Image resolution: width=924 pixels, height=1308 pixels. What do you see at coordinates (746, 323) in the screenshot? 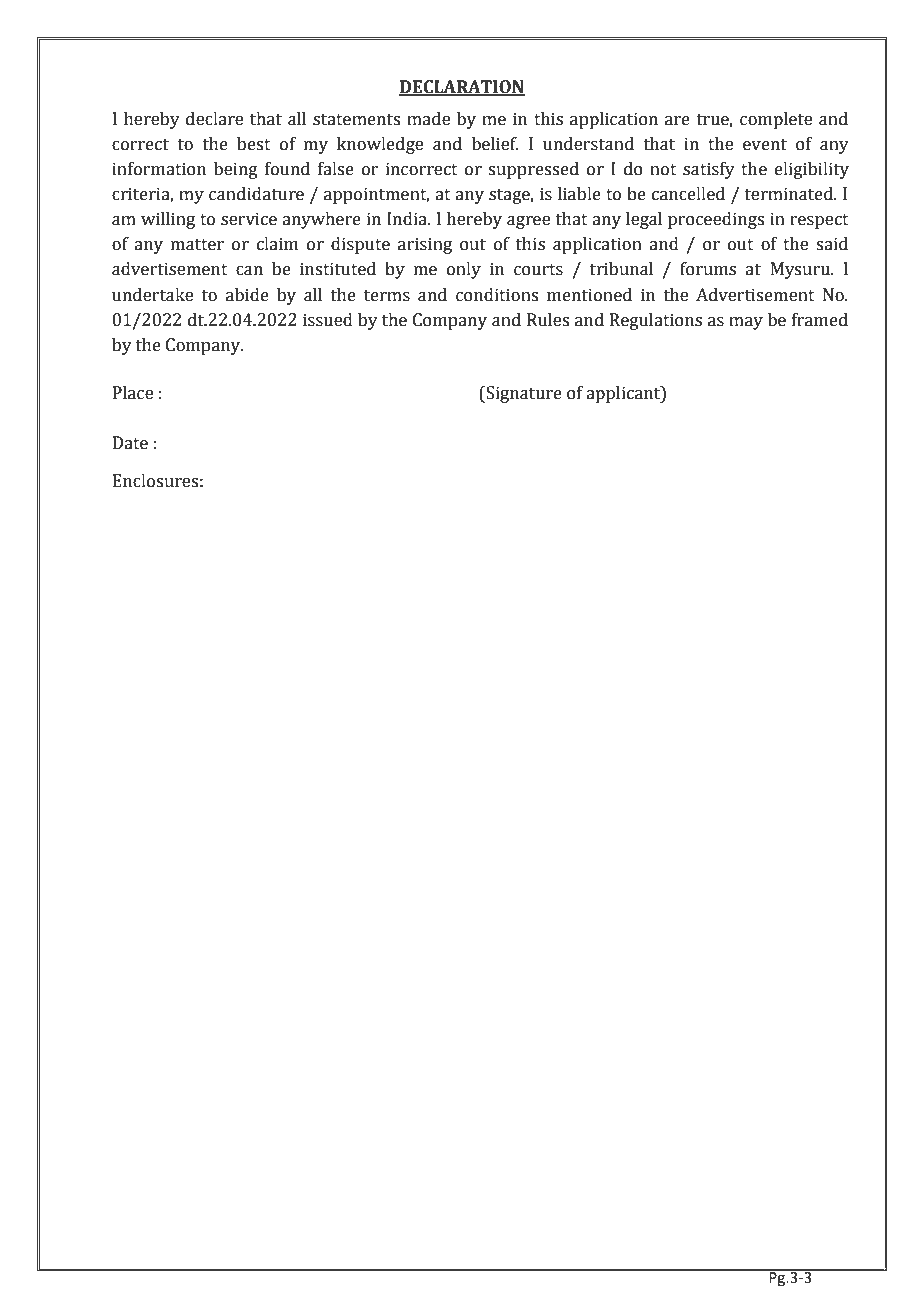
I see `may` at bounding box center [746, 323].
